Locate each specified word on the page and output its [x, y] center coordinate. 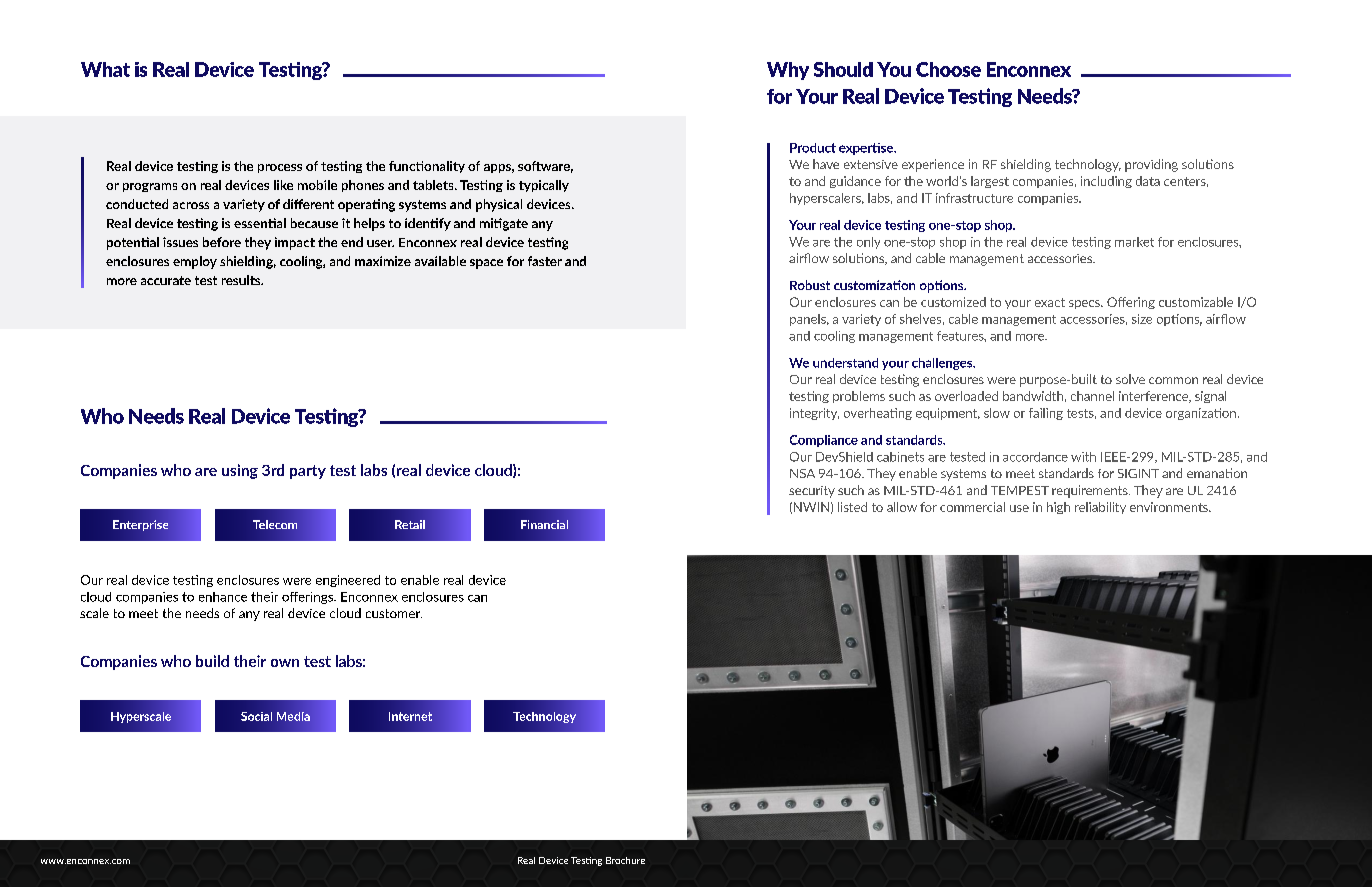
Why [788, 71]
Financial [544, 524]
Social [256, 716]
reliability [1100, 508]
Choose [948, 69]
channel [1092, 396]
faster [545, 261]
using [240, 471]
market [1134, 242]
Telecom [275, 524]
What [105, 69]
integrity [814, 414]
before [222, 242]
